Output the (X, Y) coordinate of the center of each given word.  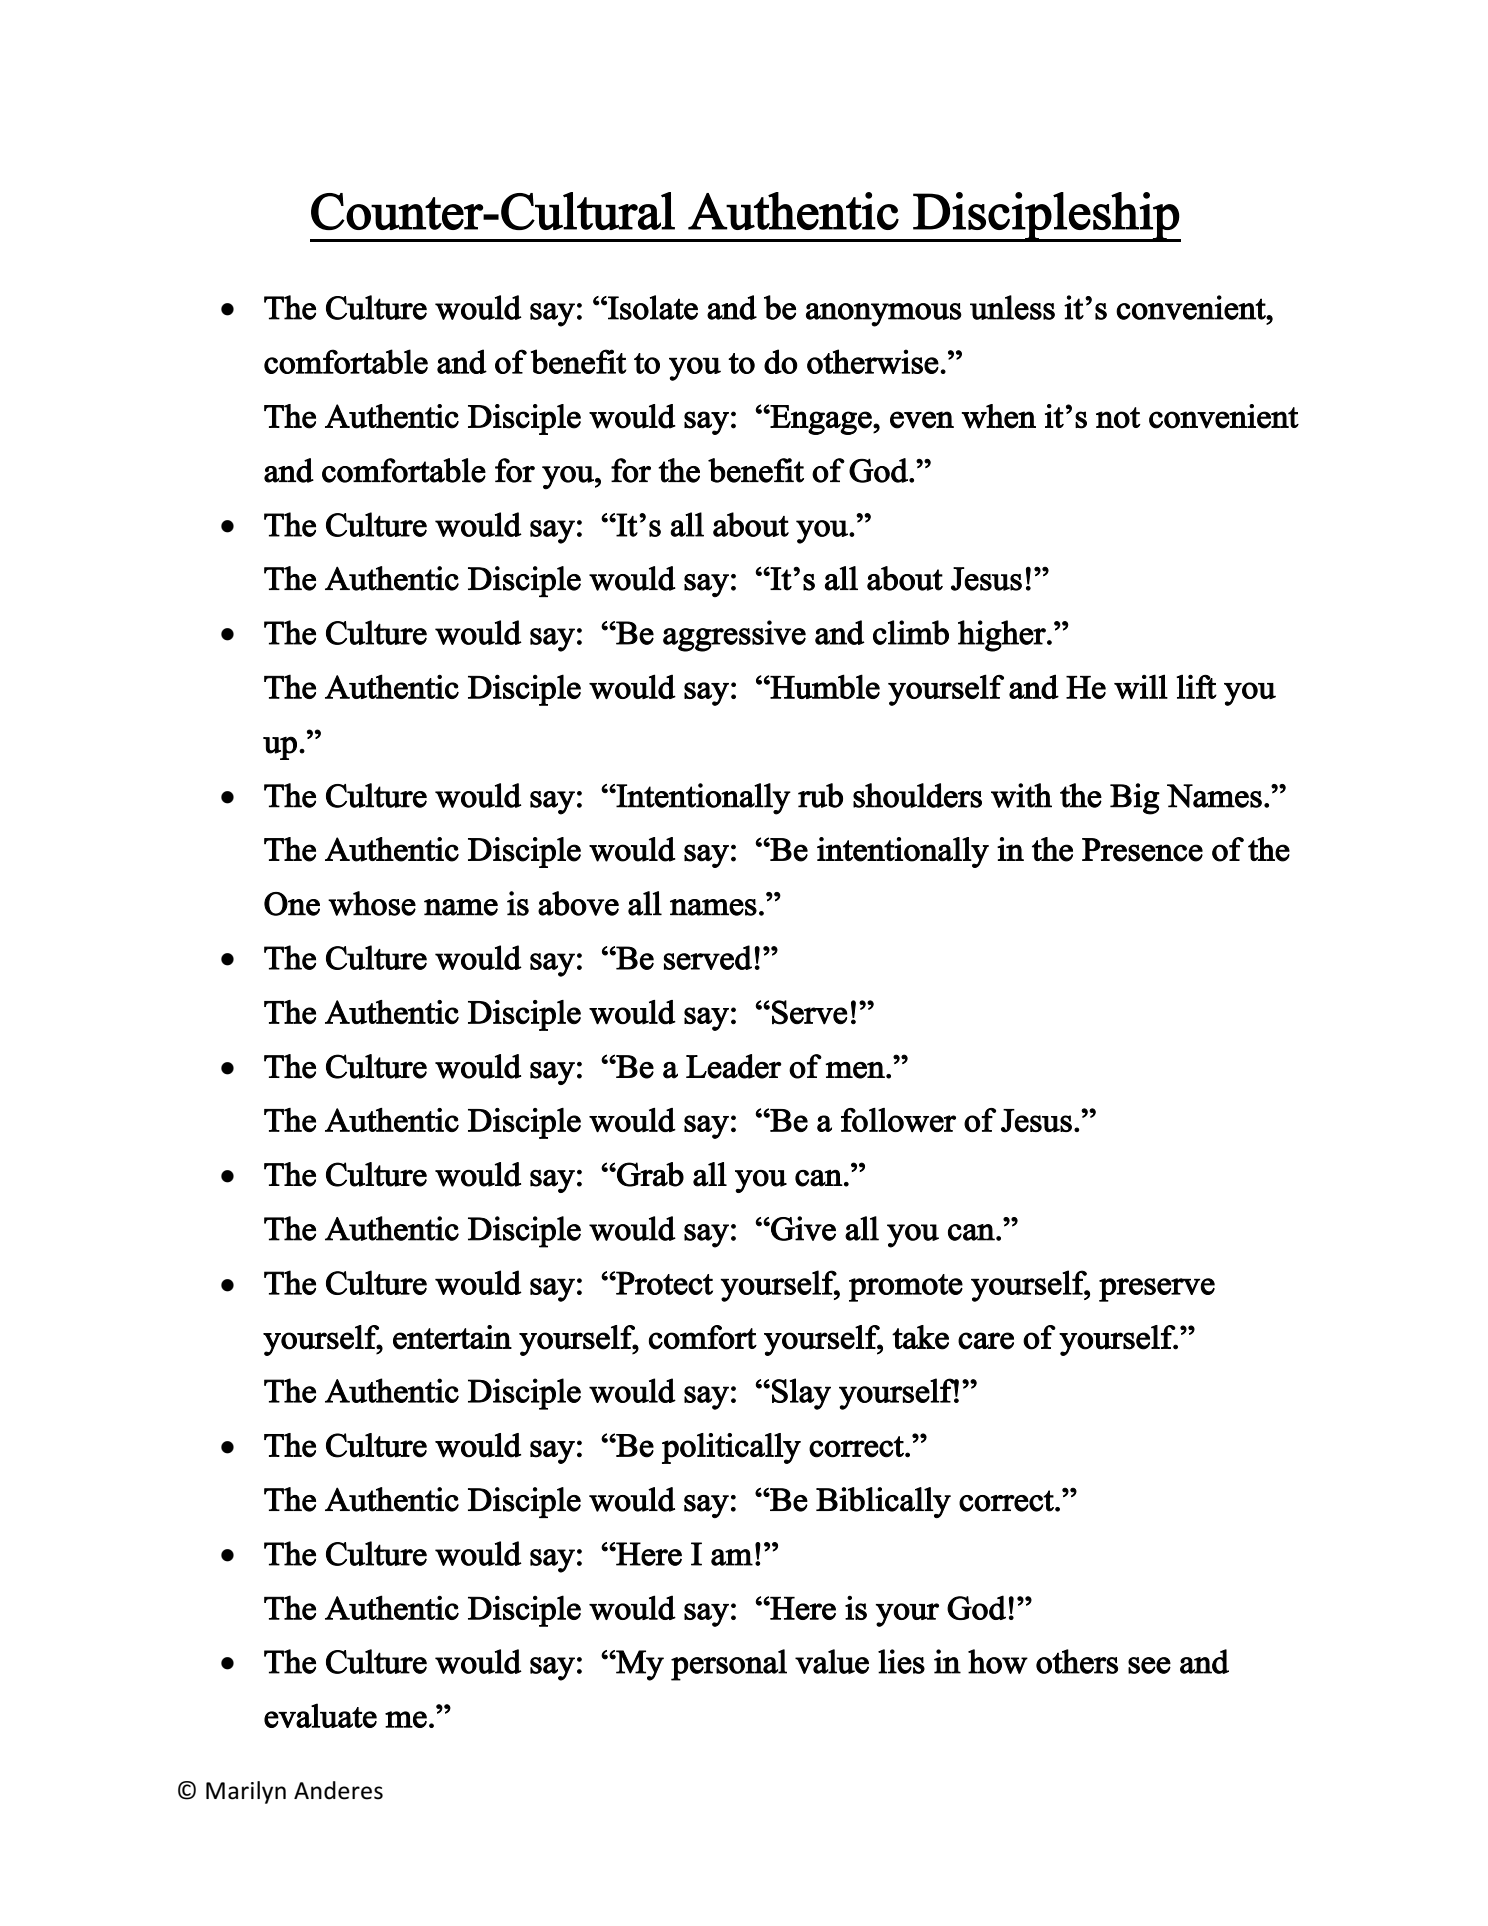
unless (1012, 307)
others (1077, 1661)
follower (898, 1120)
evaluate (320, 1715)
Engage (821, 420)
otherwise (873, 361)
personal (729, 1665)
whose (372, 903)
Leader (734, 1066)
